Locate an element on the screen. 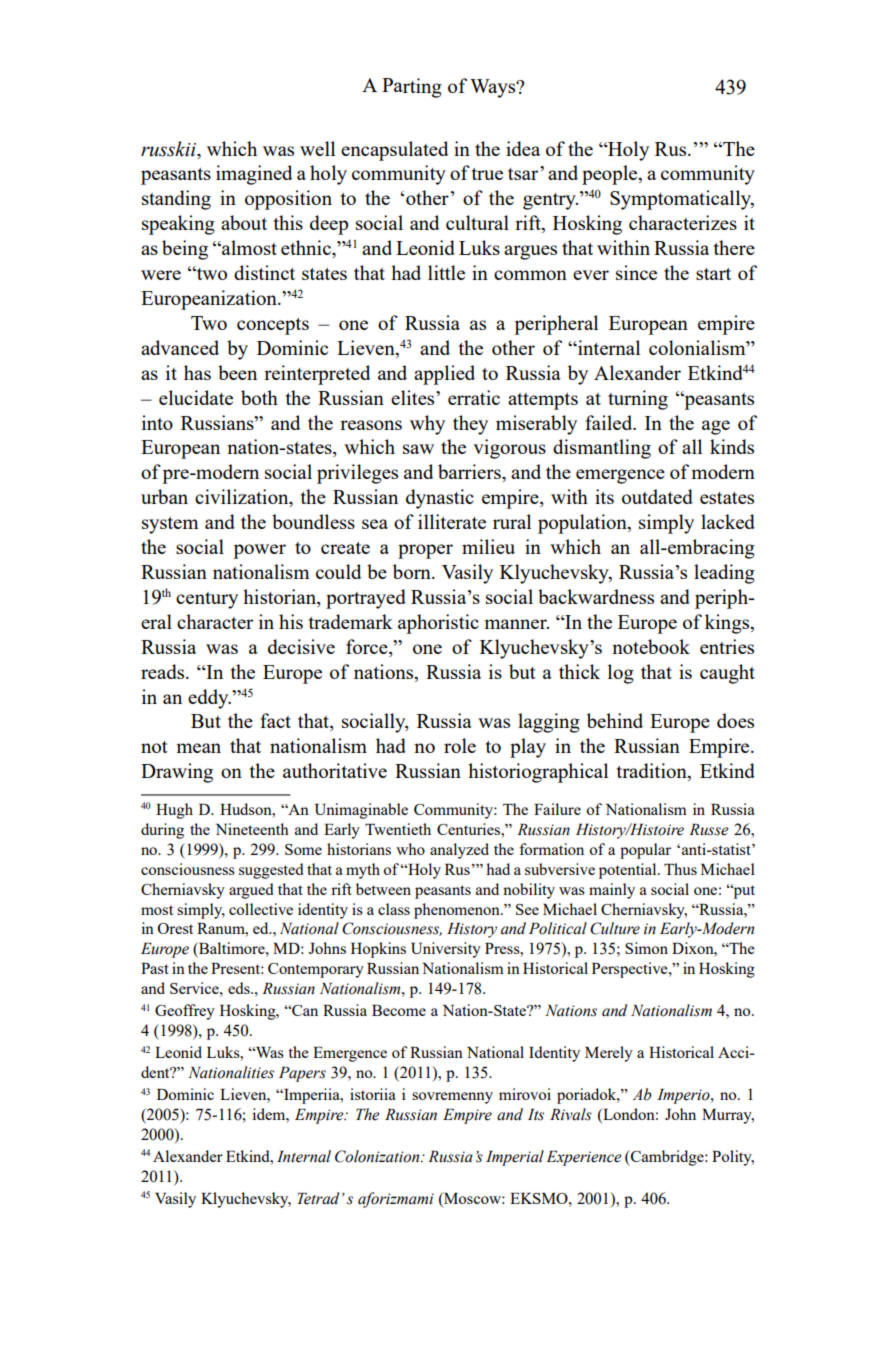  aphoristic is located at coordinates (438, 624).
